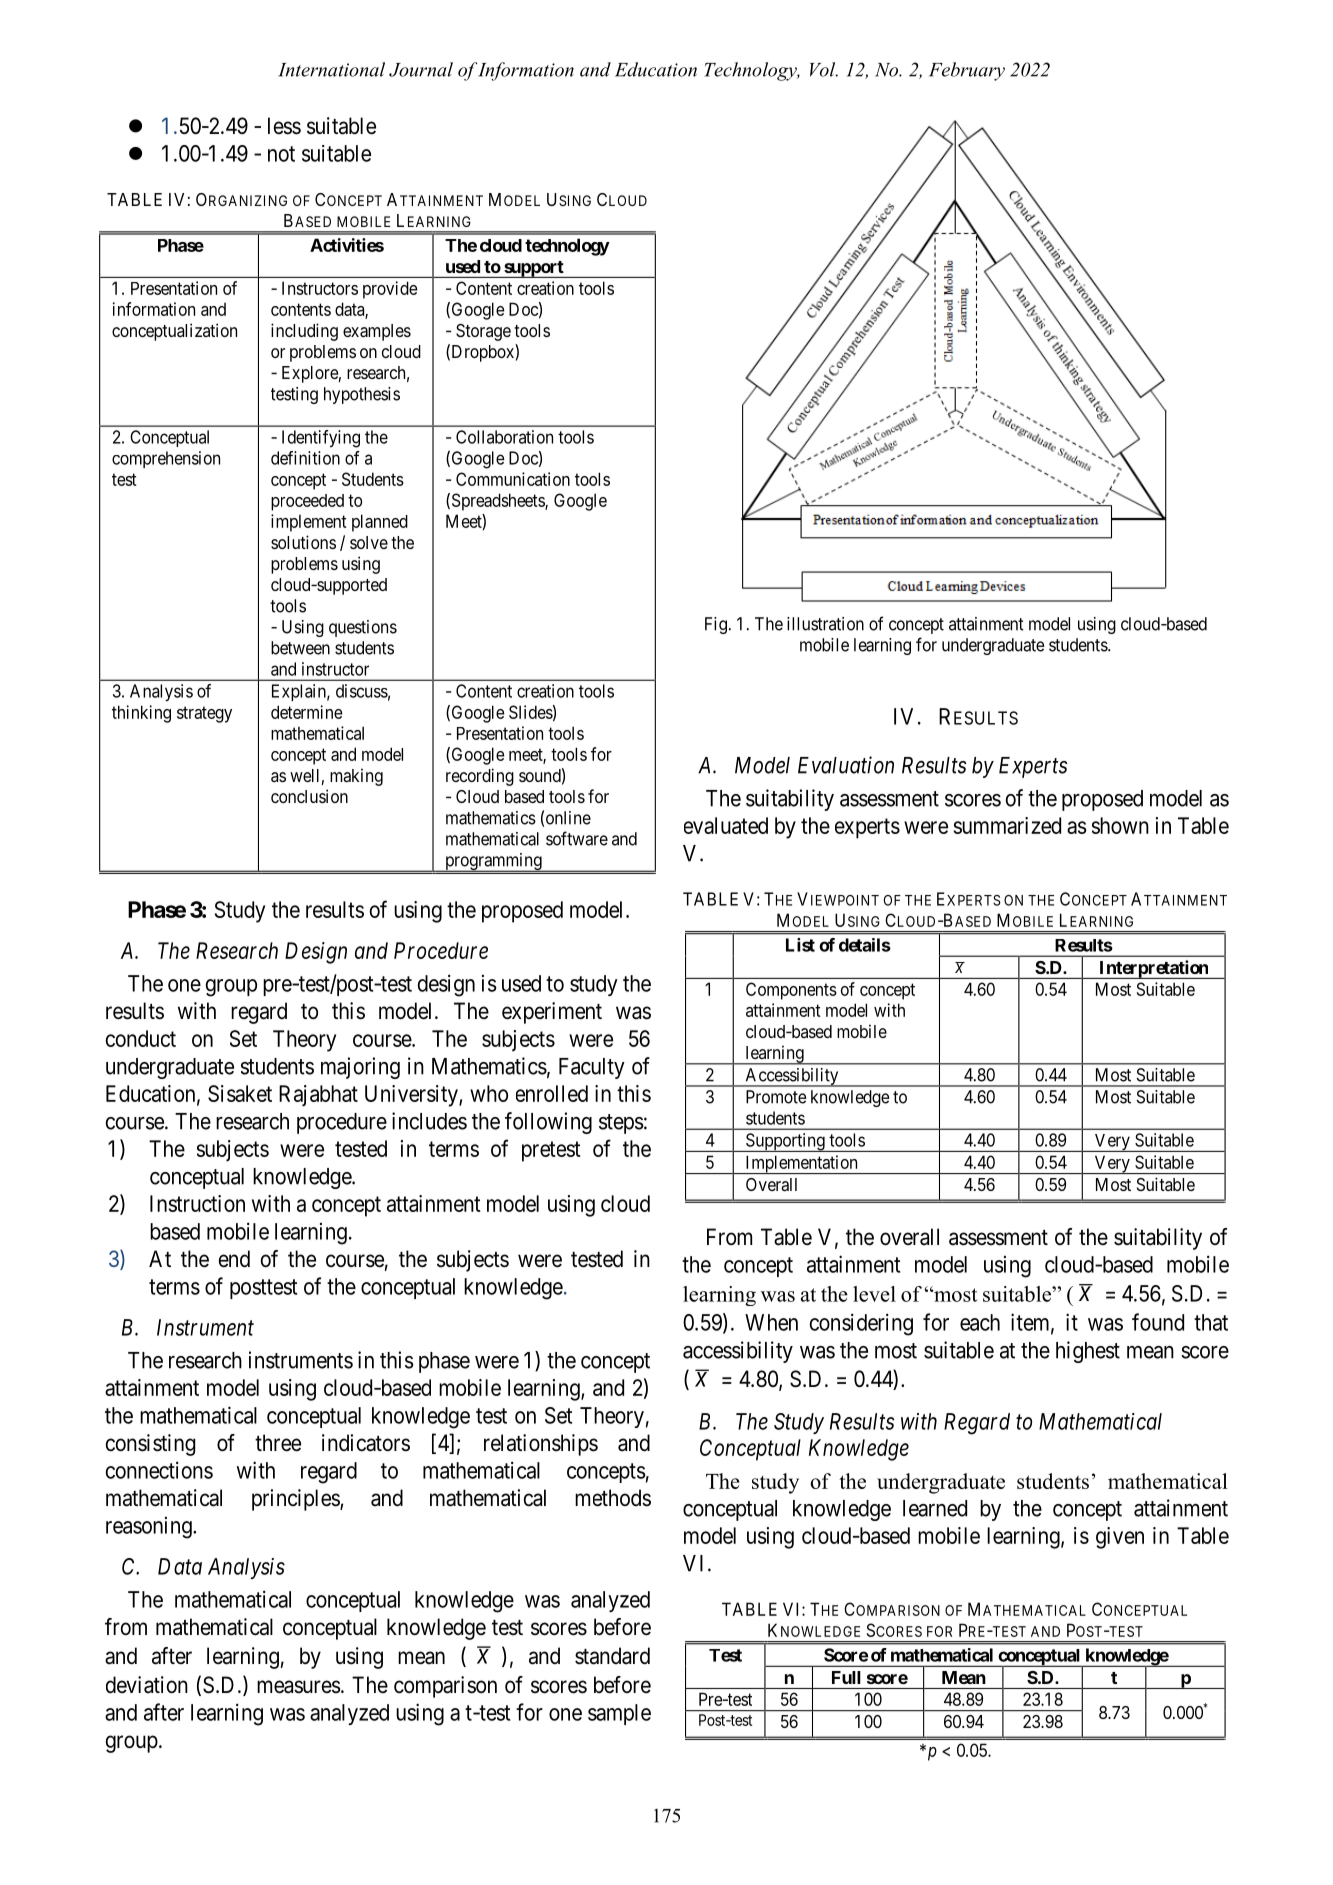 This image has height=1885, width=1333. I want to click on Instruction, so click(197, 1203).
